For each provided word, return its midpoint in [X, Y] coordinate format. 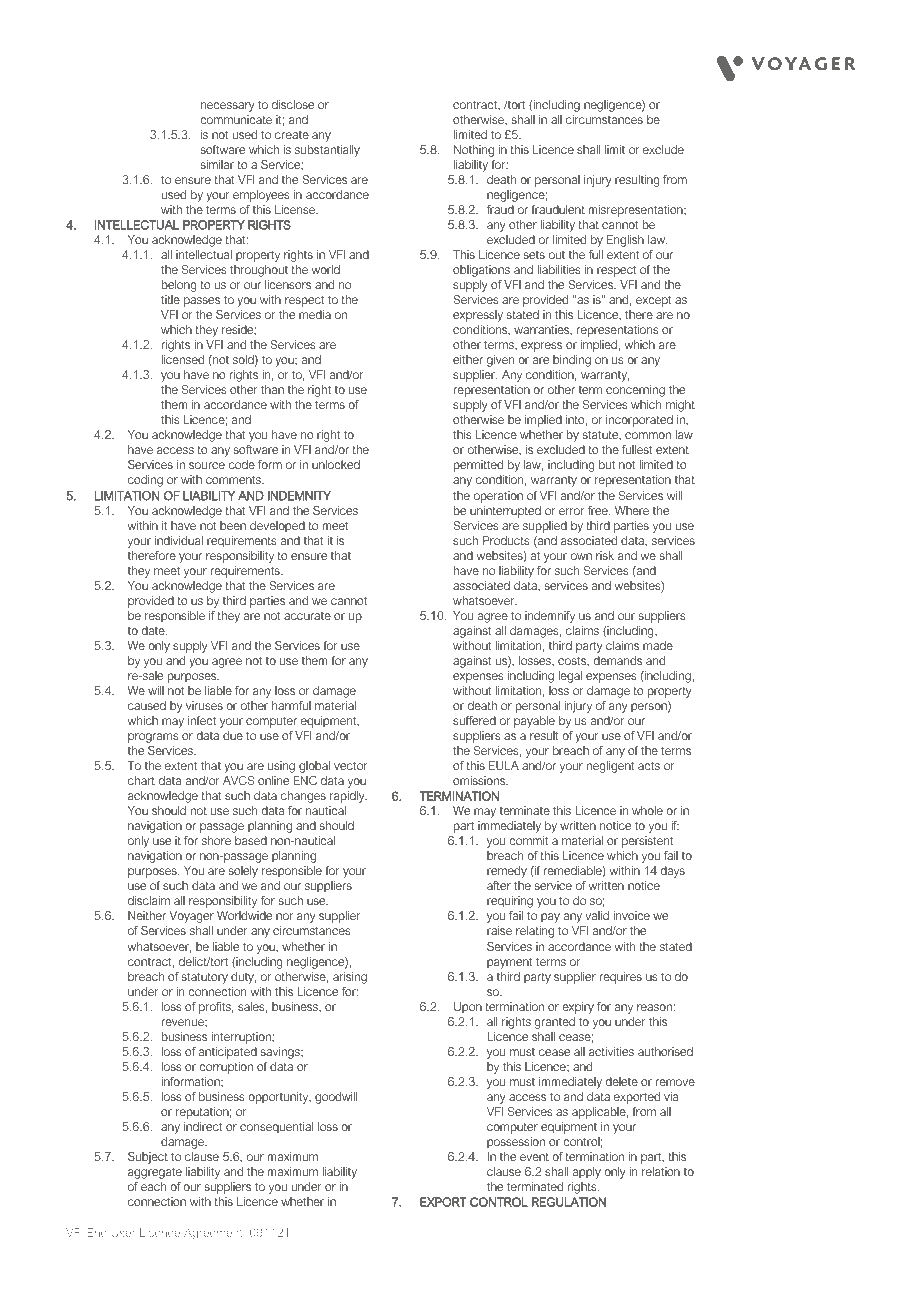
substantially [327, 151]
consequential [276, 1128]
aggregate [155, 1173]
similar [217, 164]
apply [587, 1173]
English [625, 241]
